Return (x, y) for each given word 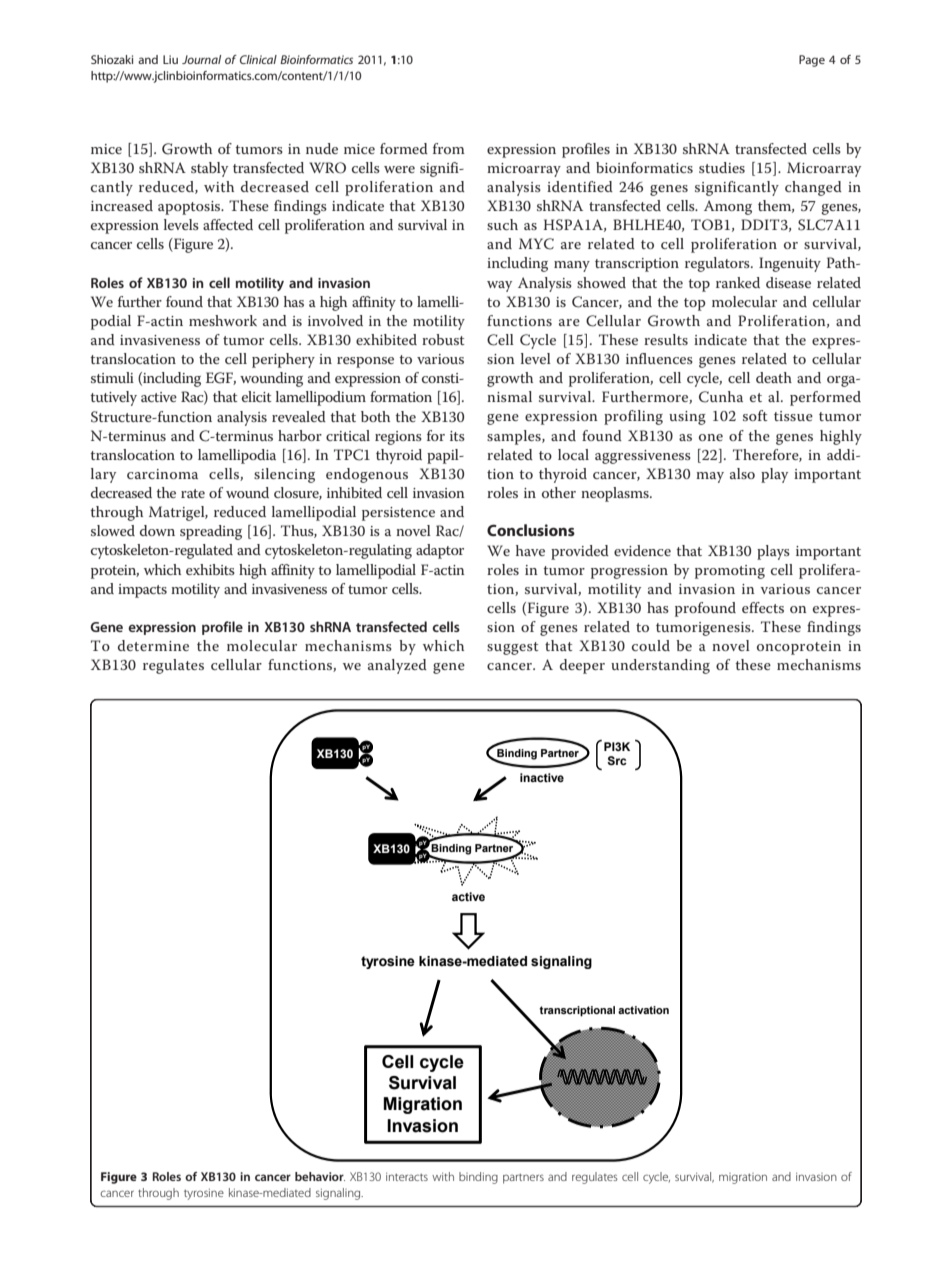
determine (153, 645)
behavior (320, 1176)
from (449, 148)
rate (193, 493)
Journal (201, 59)
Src (617, 760)
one (711, 437)
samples (515, 437)
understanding (660, 666)
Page (812, 61)
